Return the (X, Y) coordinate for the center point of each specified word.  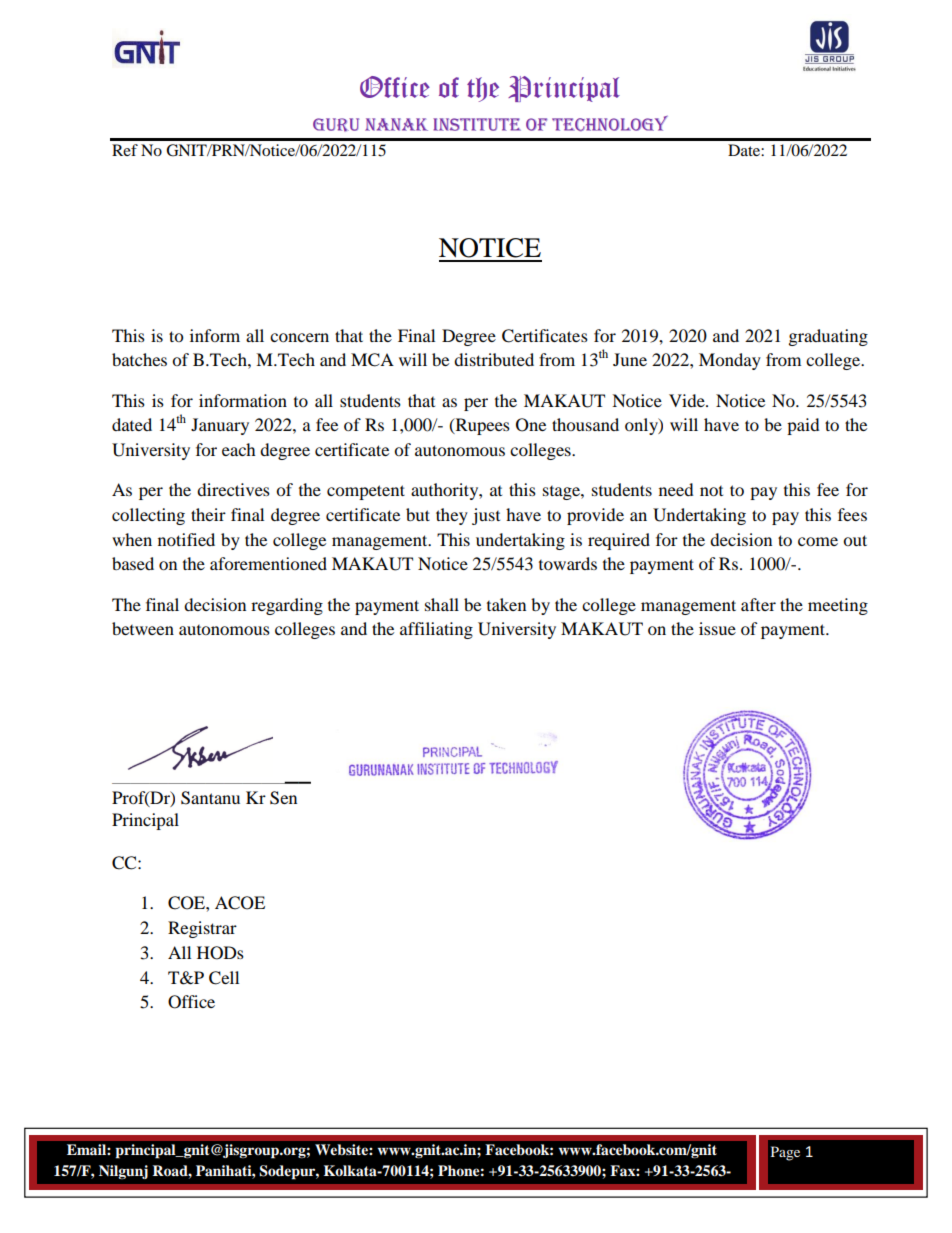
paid (803, 426)
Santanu (210, 798)
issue (717, 628)
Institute (477, 124)
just (486, 516)
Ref (125, 150)
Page (785, 1153)
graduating (828, 337)
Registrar (202, 929)
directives (233, 489)
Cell (224, 978)
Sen (283, 798)
